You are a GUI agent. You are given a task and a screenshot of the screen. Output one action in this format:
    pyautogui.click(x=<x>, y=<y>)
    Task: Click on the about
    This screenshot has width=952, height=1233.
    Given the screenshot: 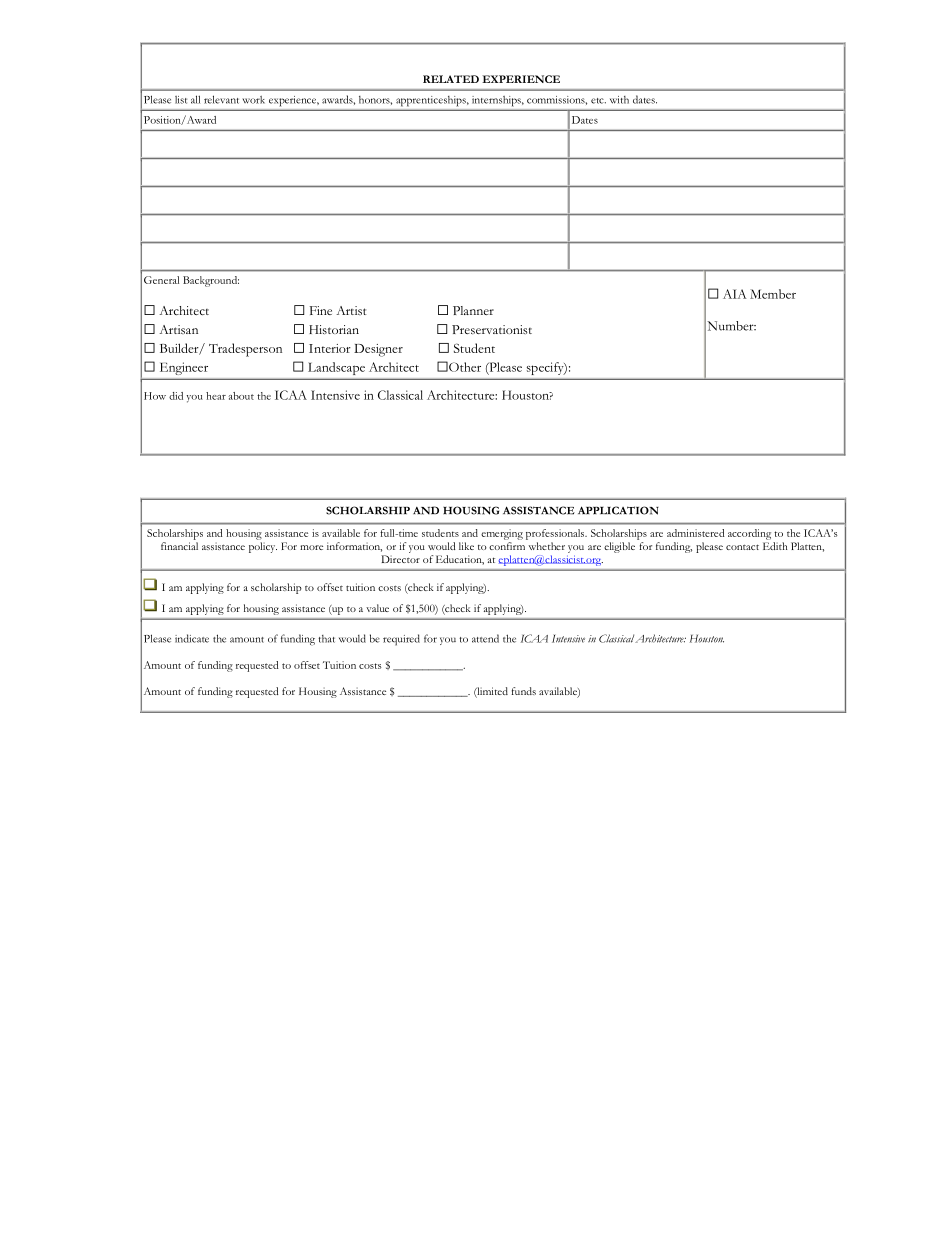 What is the action you would take?
    pyautogui.click(x=241, y=396)
